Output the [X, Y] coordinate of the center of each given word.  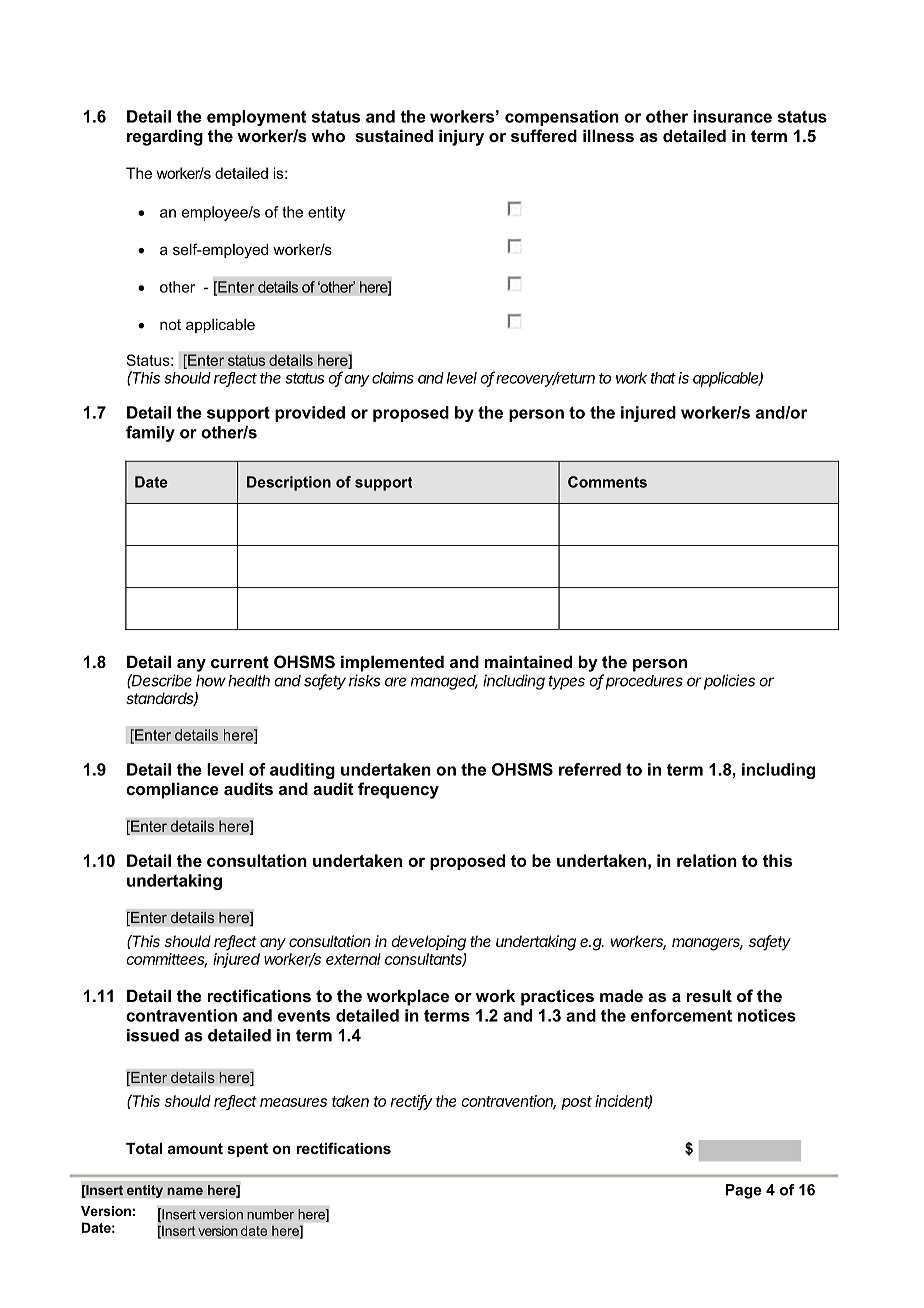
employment [256, 118]
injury [461, 137]
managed [444, 682]
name [185, 1191]
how [211, 681]
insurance [732, 116]
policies [729, 682]
